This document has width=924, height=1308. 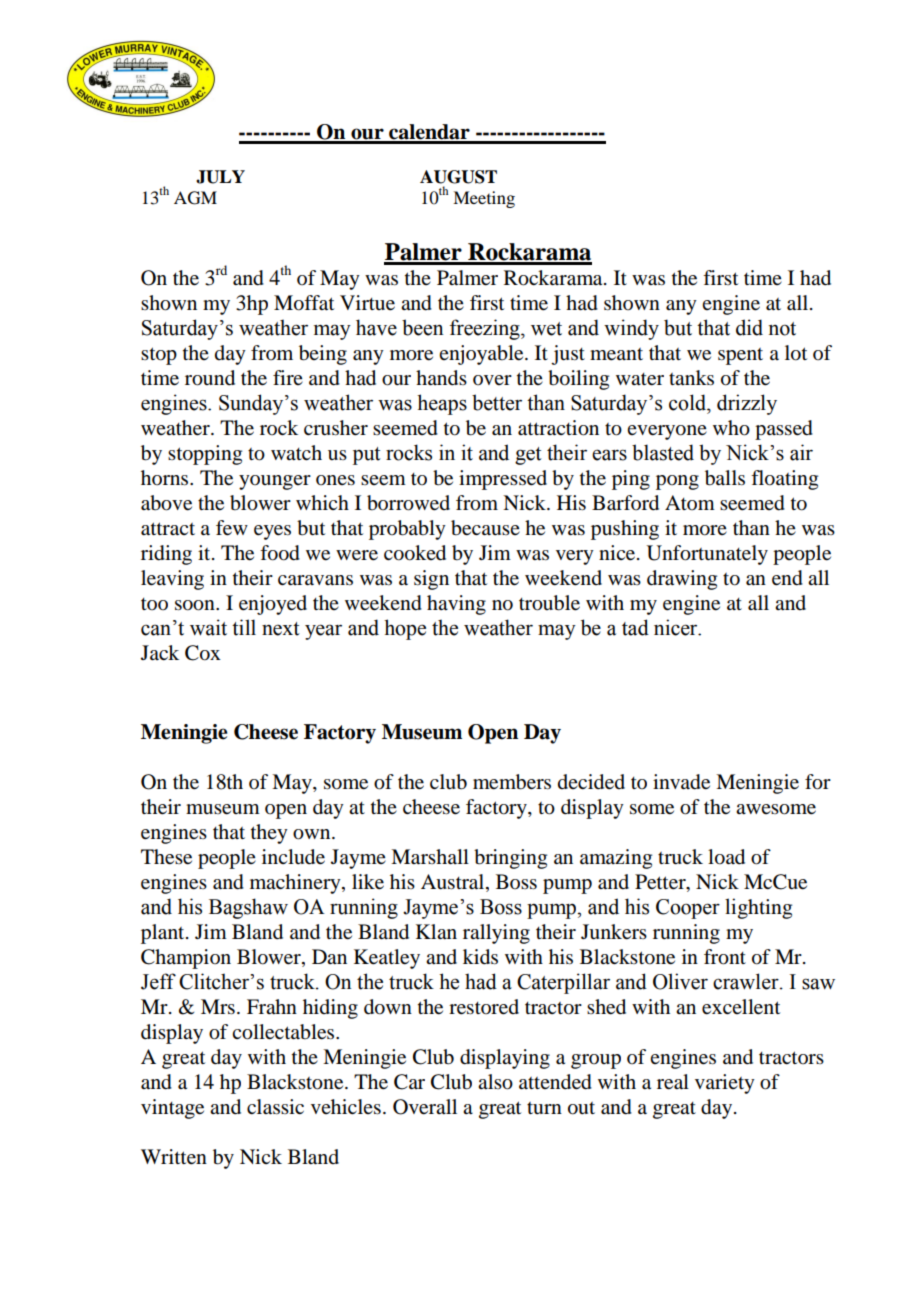 I want to click on AGM, so click(x=195, y=198).
